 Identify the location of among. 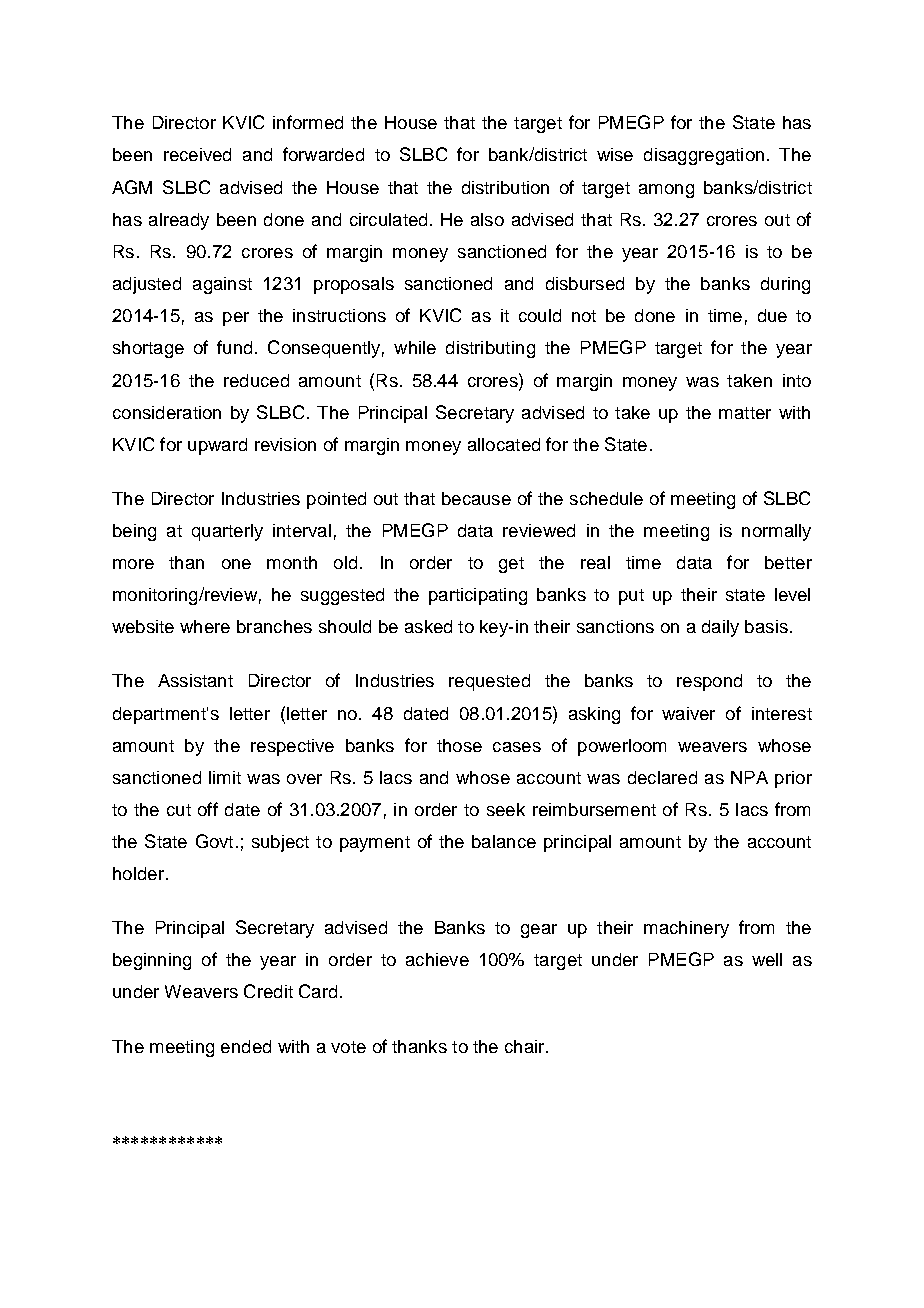
(666, 191).
